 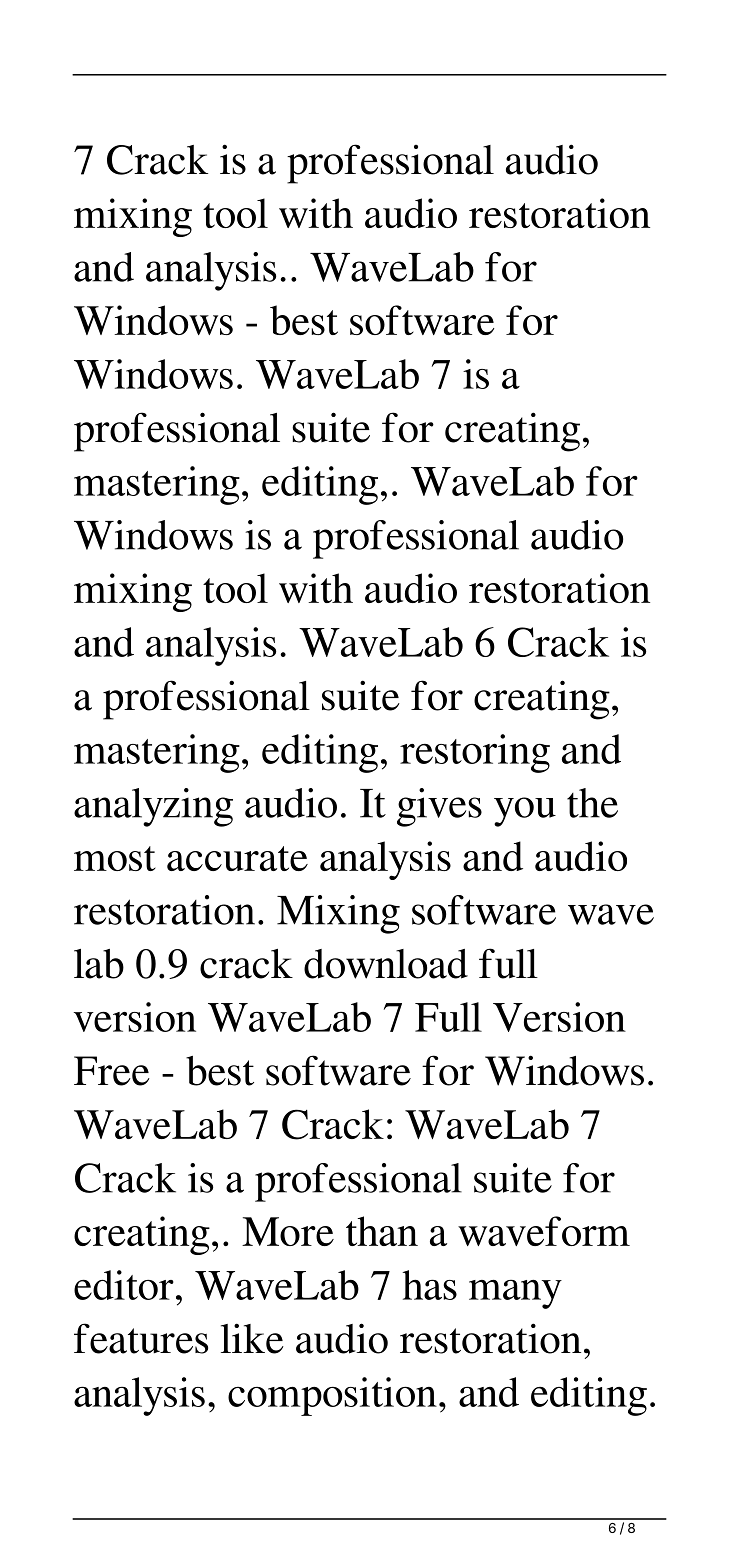 I want to click on analyzing, so click(x=153, y=807).
